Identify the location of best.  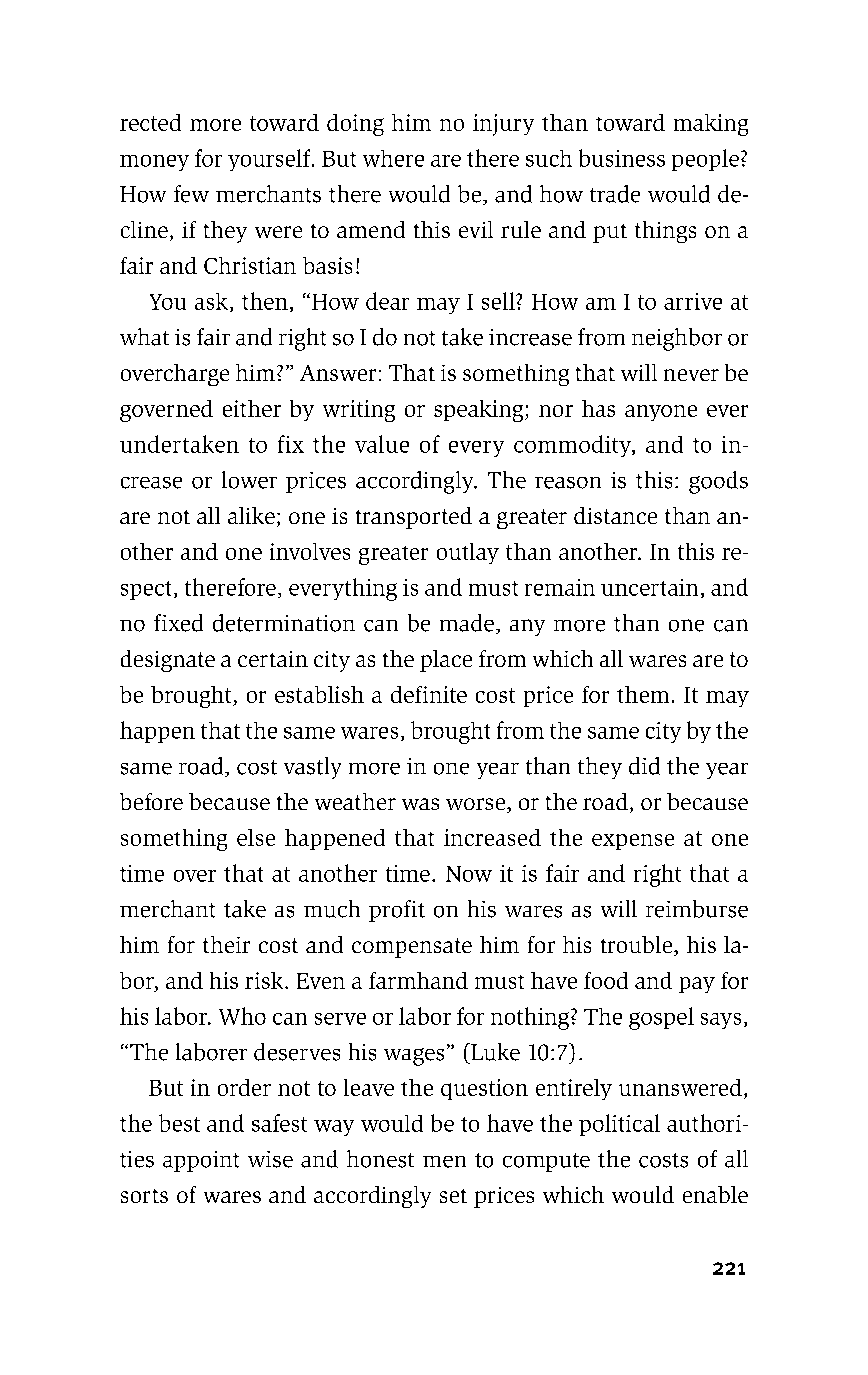
(179, 1123).
